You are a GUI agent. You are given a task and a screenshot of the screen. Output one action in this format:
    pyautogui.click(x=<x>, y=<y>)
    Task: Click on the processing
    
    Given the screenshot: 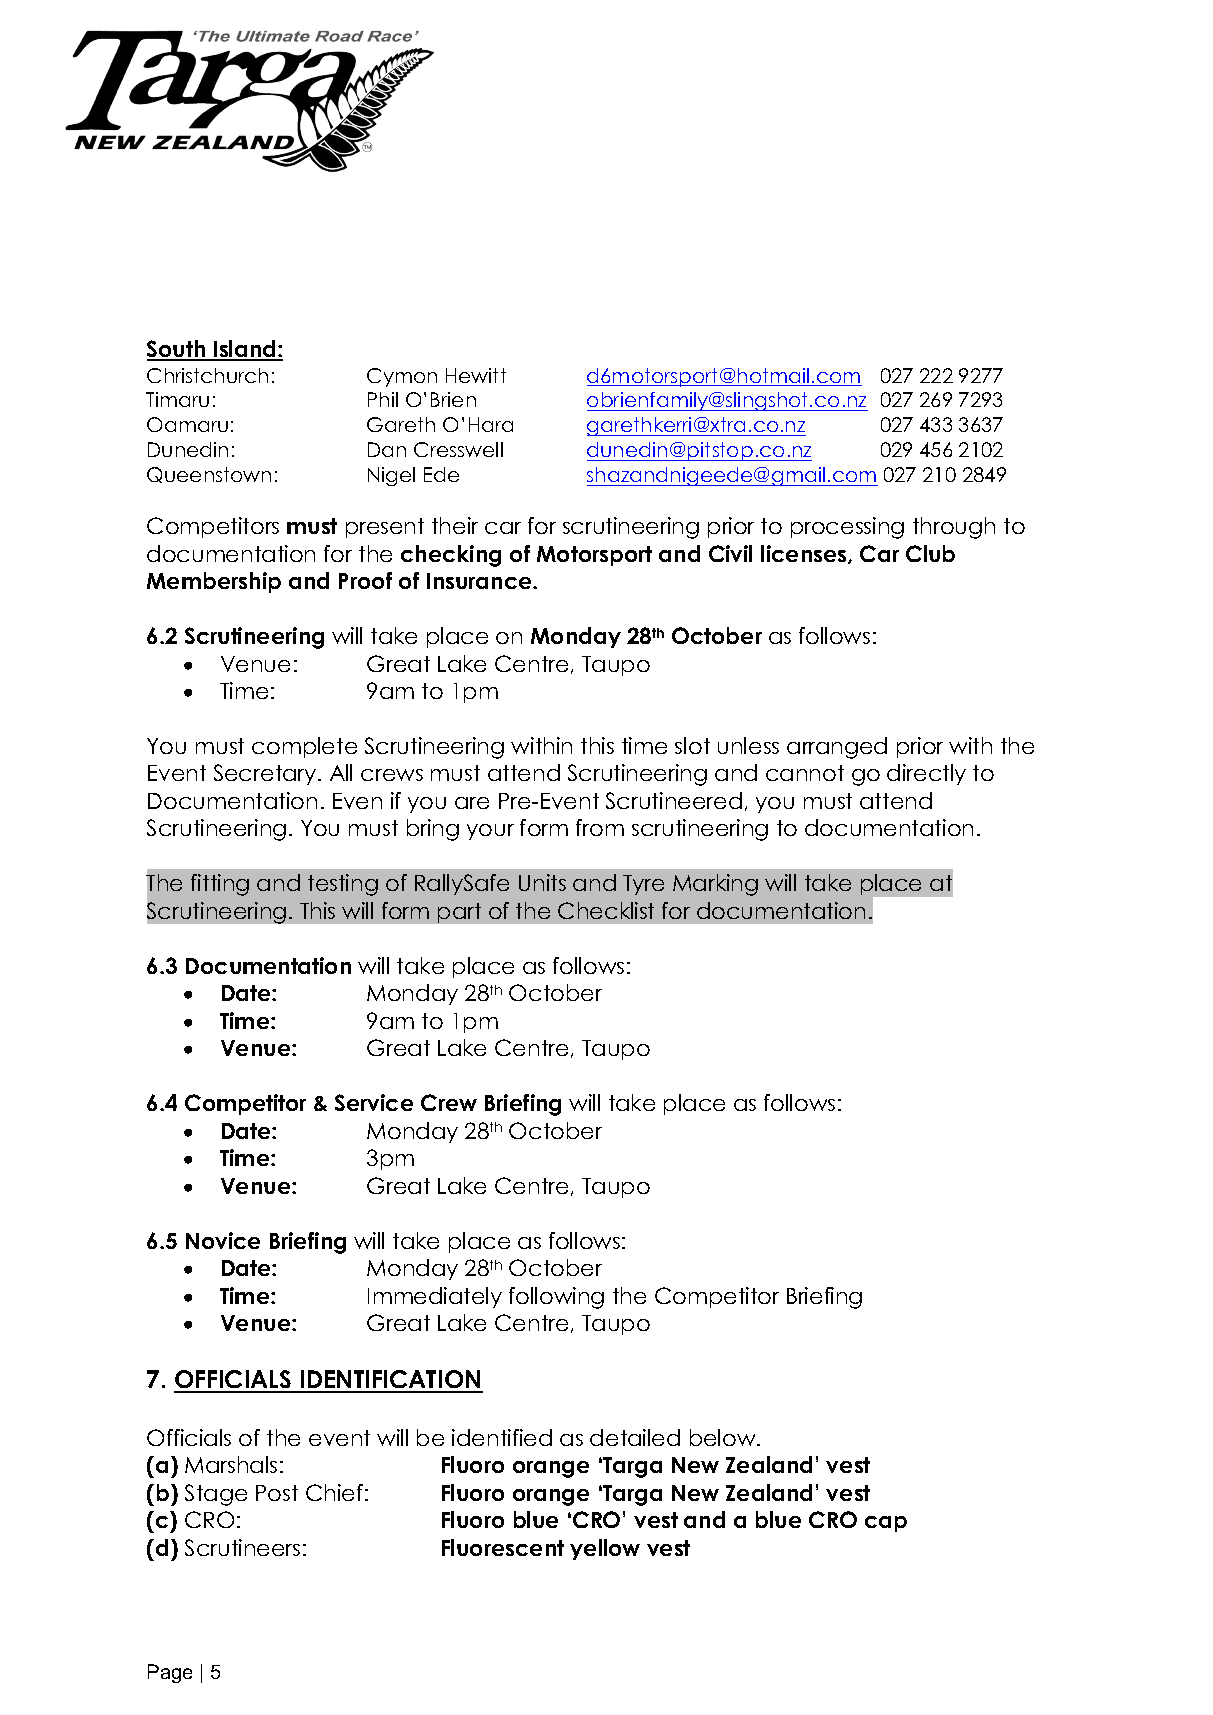 What is the action you would take?
    pyautogui.click(x=847, y=528)
